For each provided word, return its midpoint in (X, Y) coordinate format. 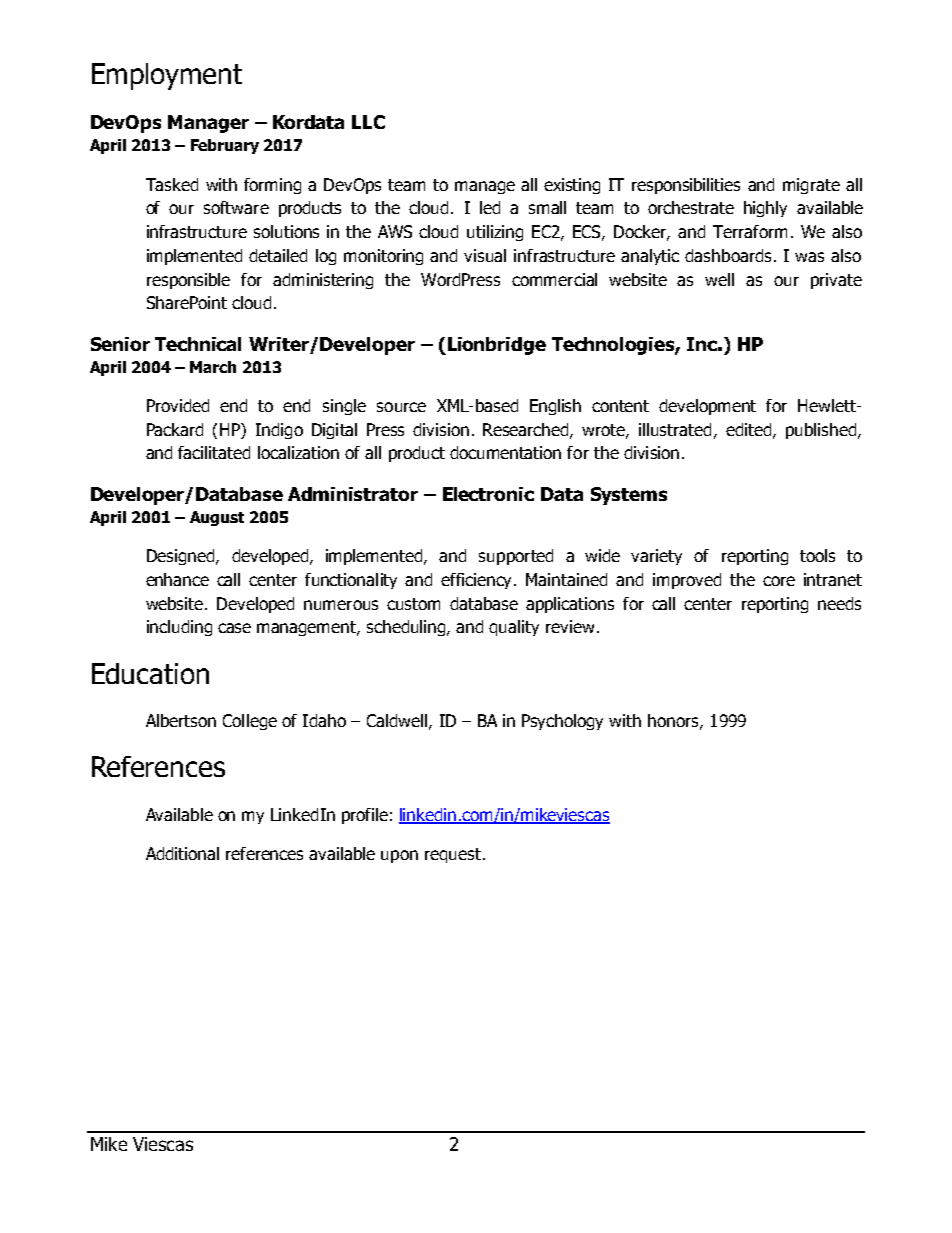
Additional (182, 853)
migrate (811, 186)
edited (748, 429)
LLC (368, 122)
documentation (505, 452)
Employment (167, 76)
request (453, 855)
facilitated (214, 452)
